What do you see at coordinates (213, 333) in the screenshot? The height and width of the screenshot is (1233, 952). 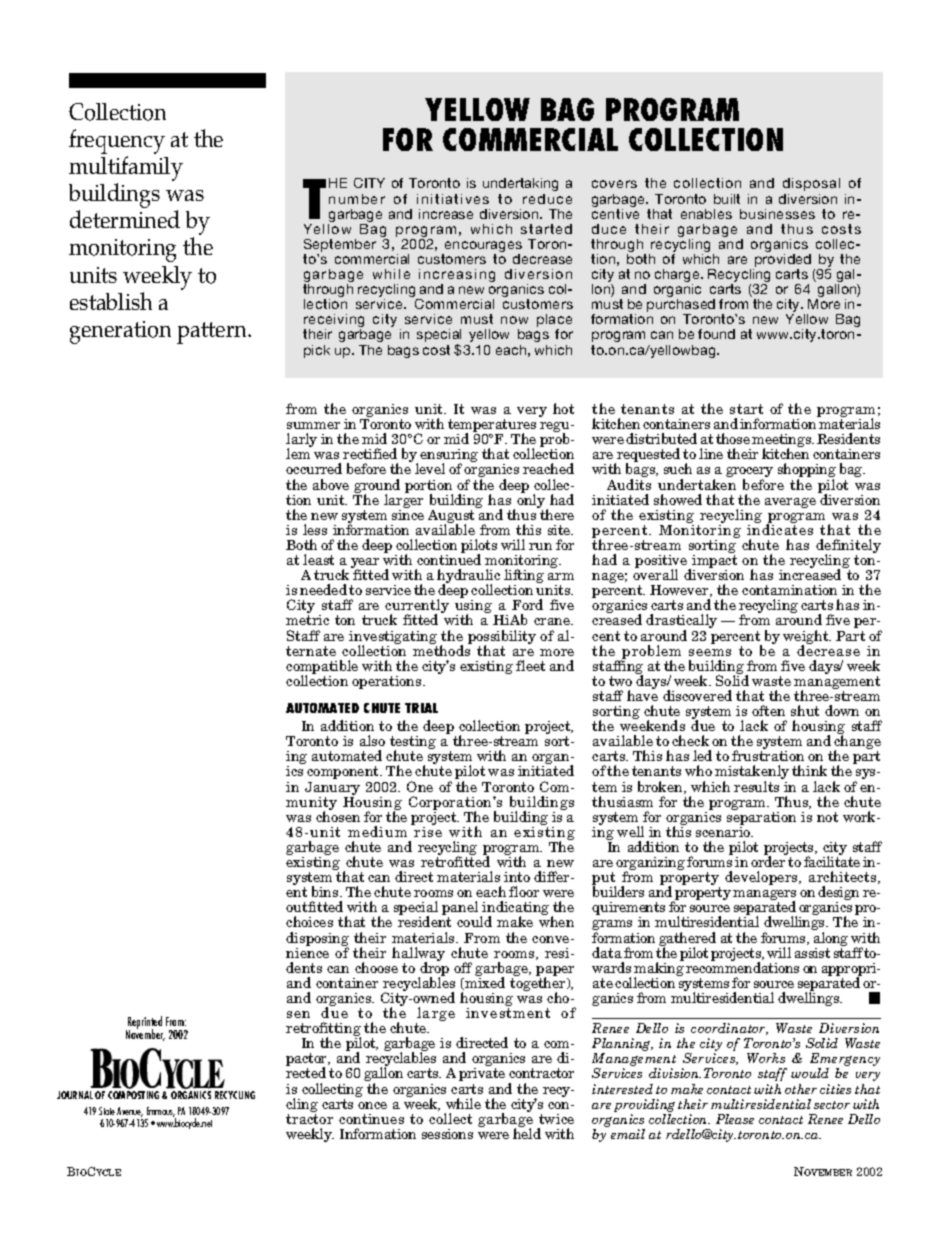 I see `pattern` at bounding box center [213, 333].
